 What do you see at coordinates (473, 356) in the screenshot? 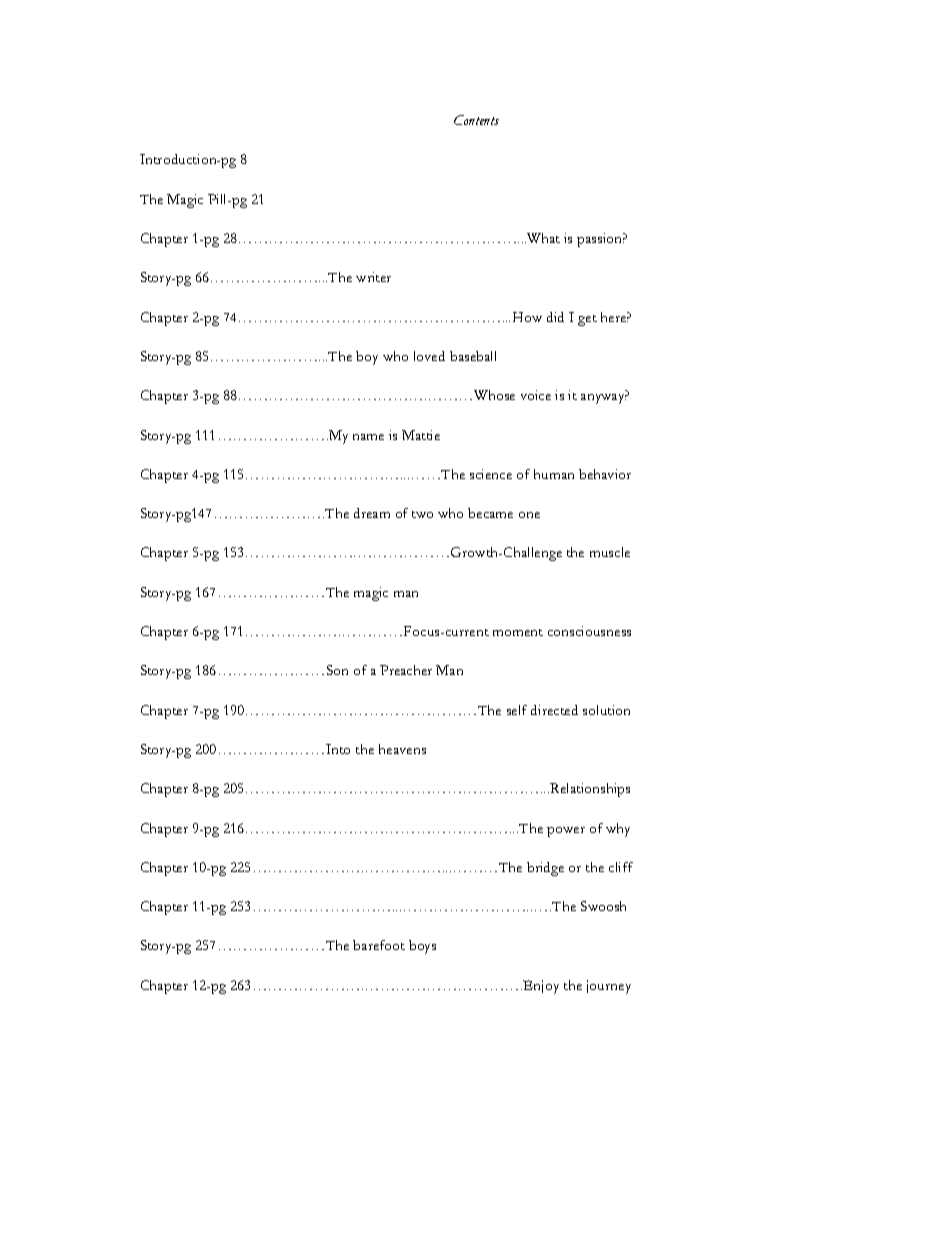
I see `baseball` at bounding box center [473, 356].
